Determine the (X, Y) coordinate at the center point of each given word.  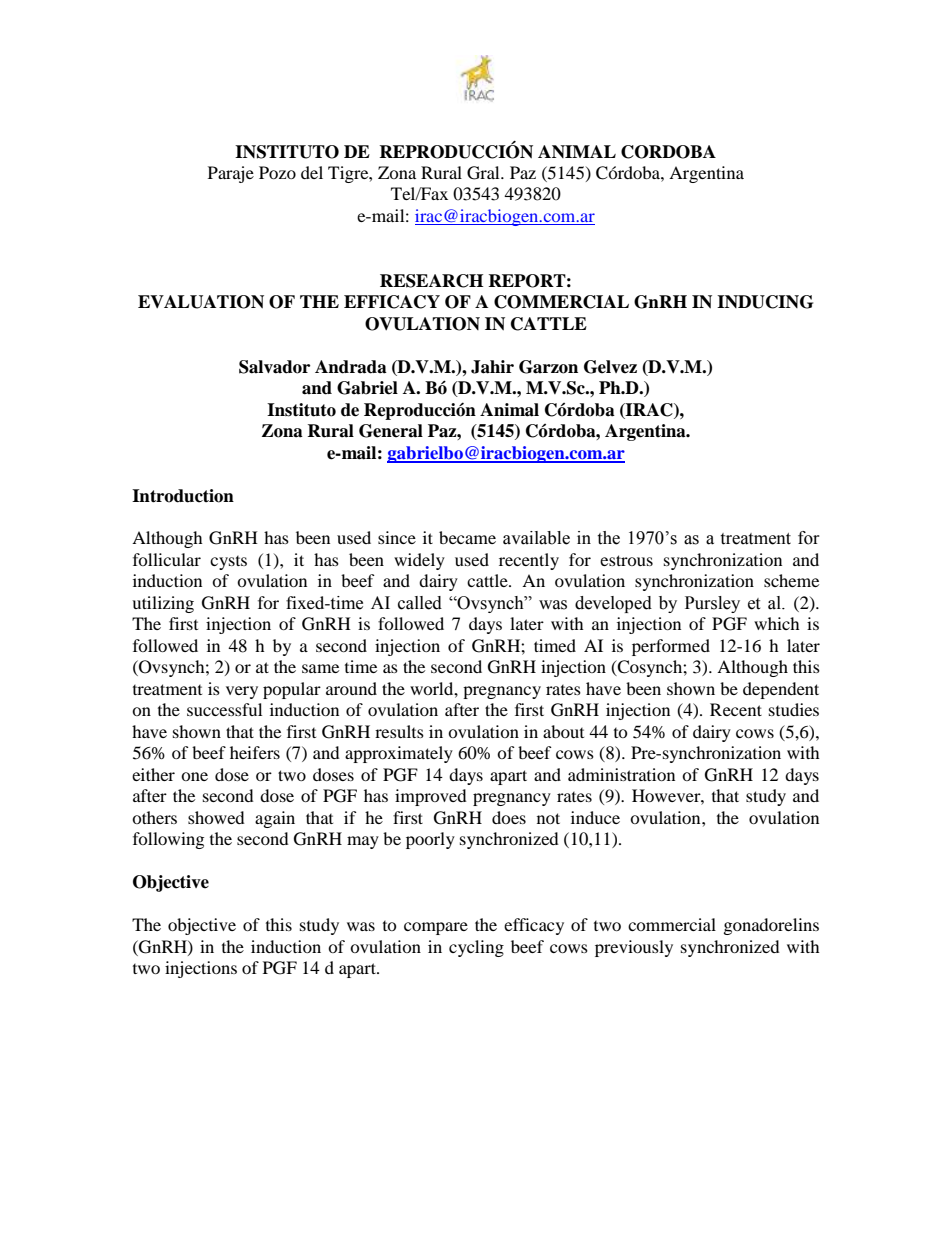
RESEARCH (431, 281)
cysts (228, 563)
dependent (781, 690)
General (391, 431)
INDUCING (765, 302)
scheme (791, 580)
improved (431, 797)
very (242, 692)
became (467, 537)
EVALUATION (201, 302)
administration (621, 774)
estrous (626, 560)
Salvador (274, 367)
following (168, 840)
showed (216, 817)
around (351, 688)
